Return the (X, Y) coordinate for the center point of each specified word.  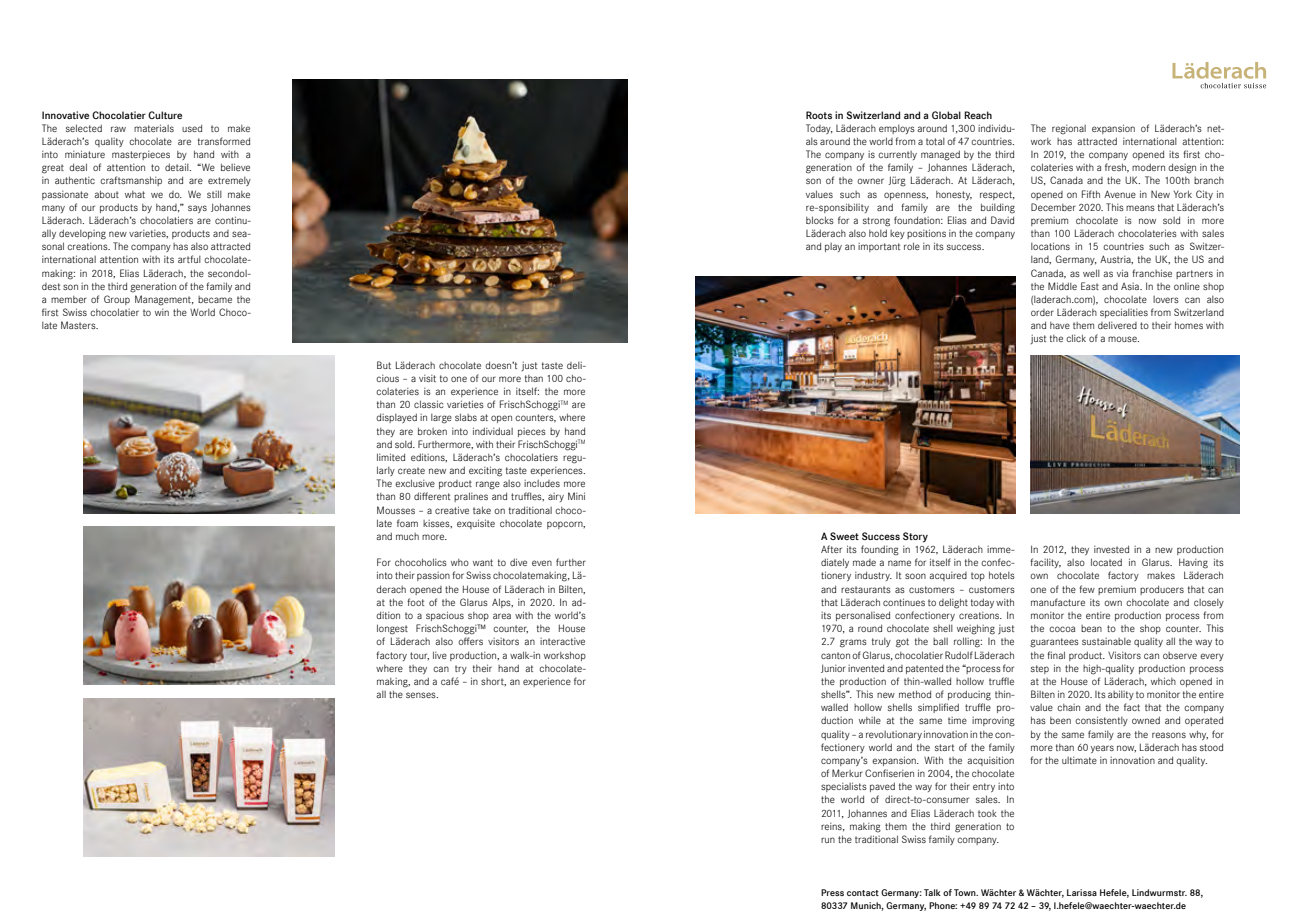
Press (832, 892)
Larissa (1082, 892)
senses (422, 695)
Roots (819, 115)
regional (1069, 130)
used (192, 128)
